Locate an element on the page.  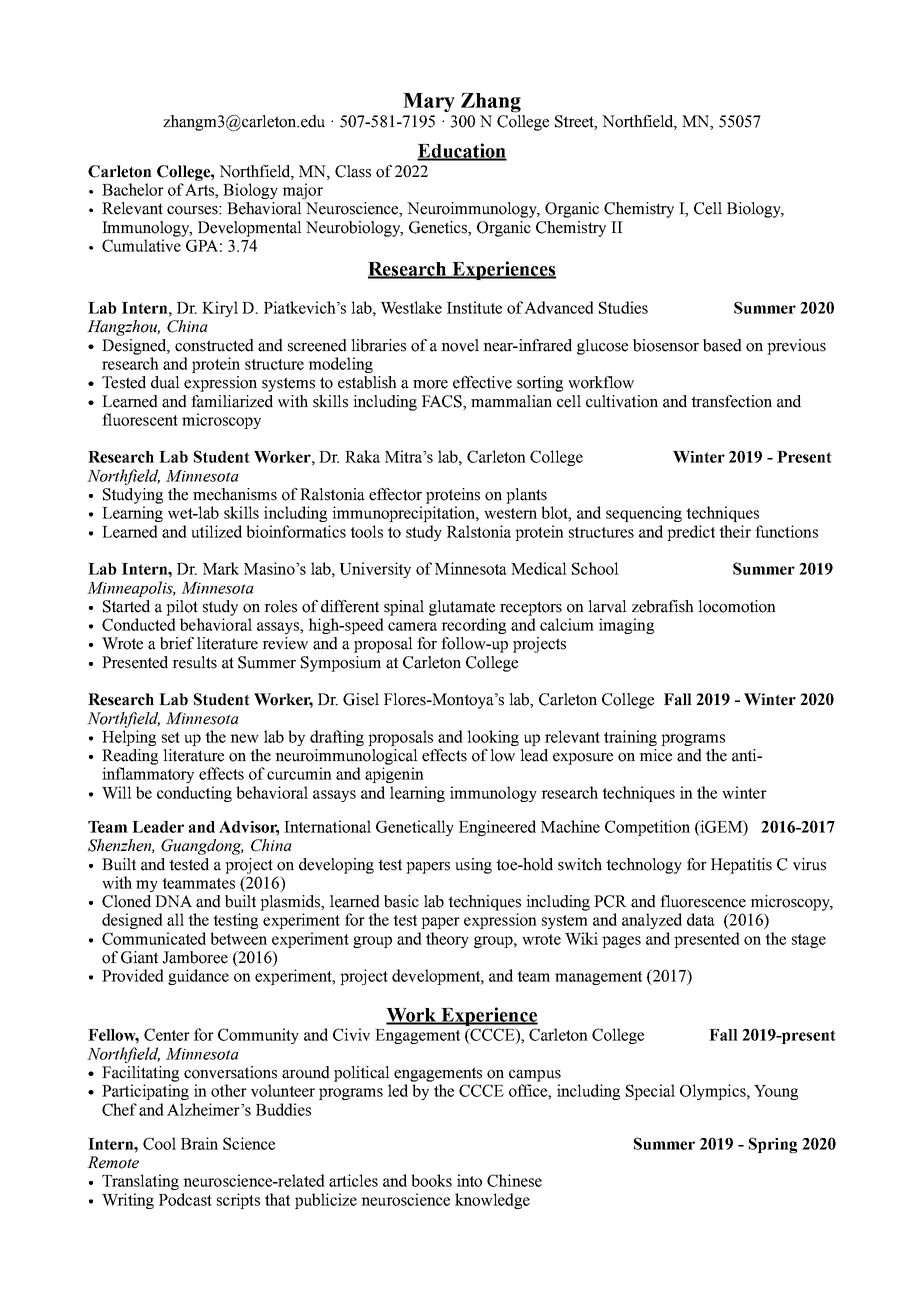
western is located at coordinates (510, 513).
